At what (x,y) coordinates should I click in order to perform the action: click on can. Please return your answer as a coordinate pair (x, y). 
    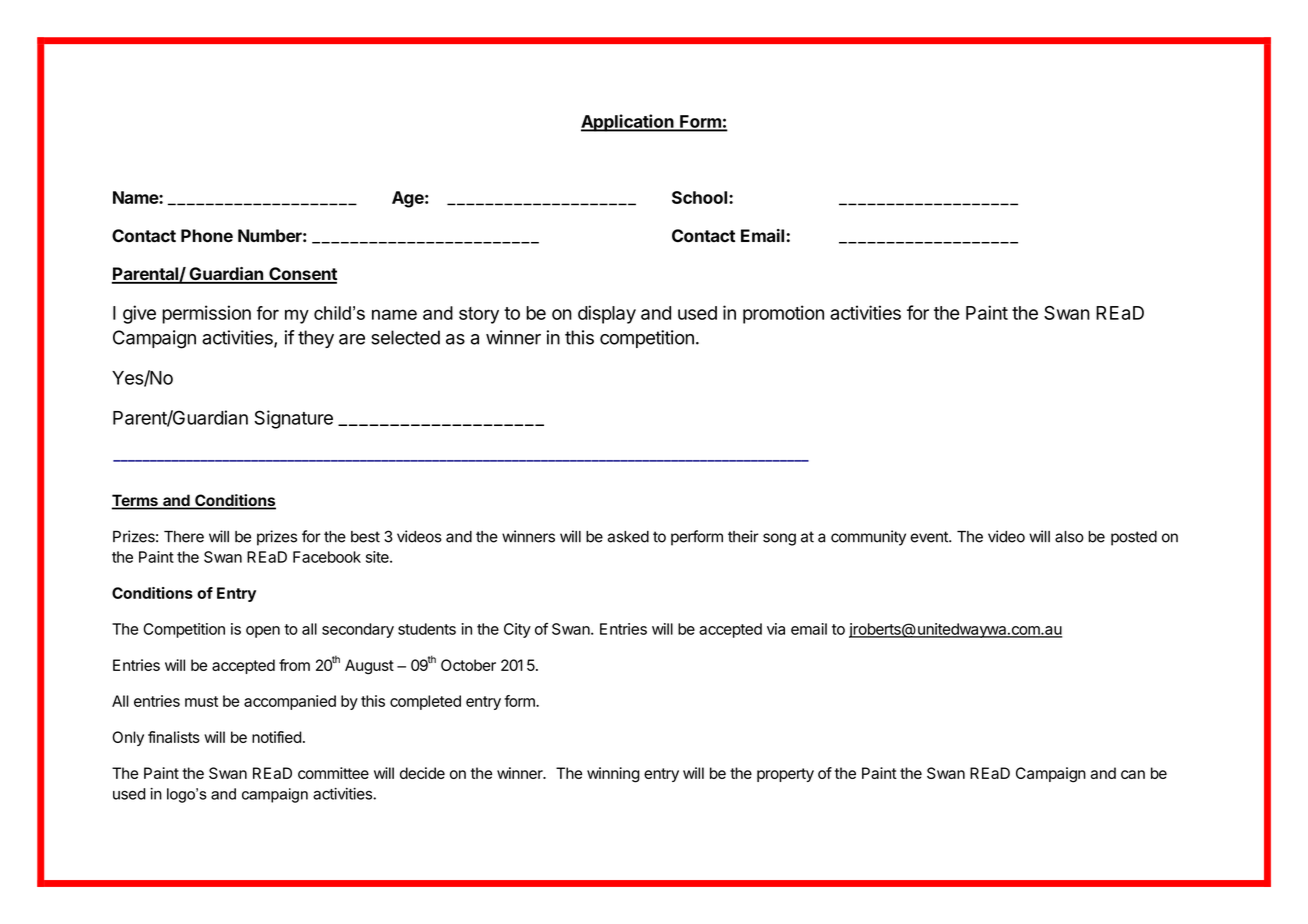
    Looking at the image, I should click on (1133, 774).
